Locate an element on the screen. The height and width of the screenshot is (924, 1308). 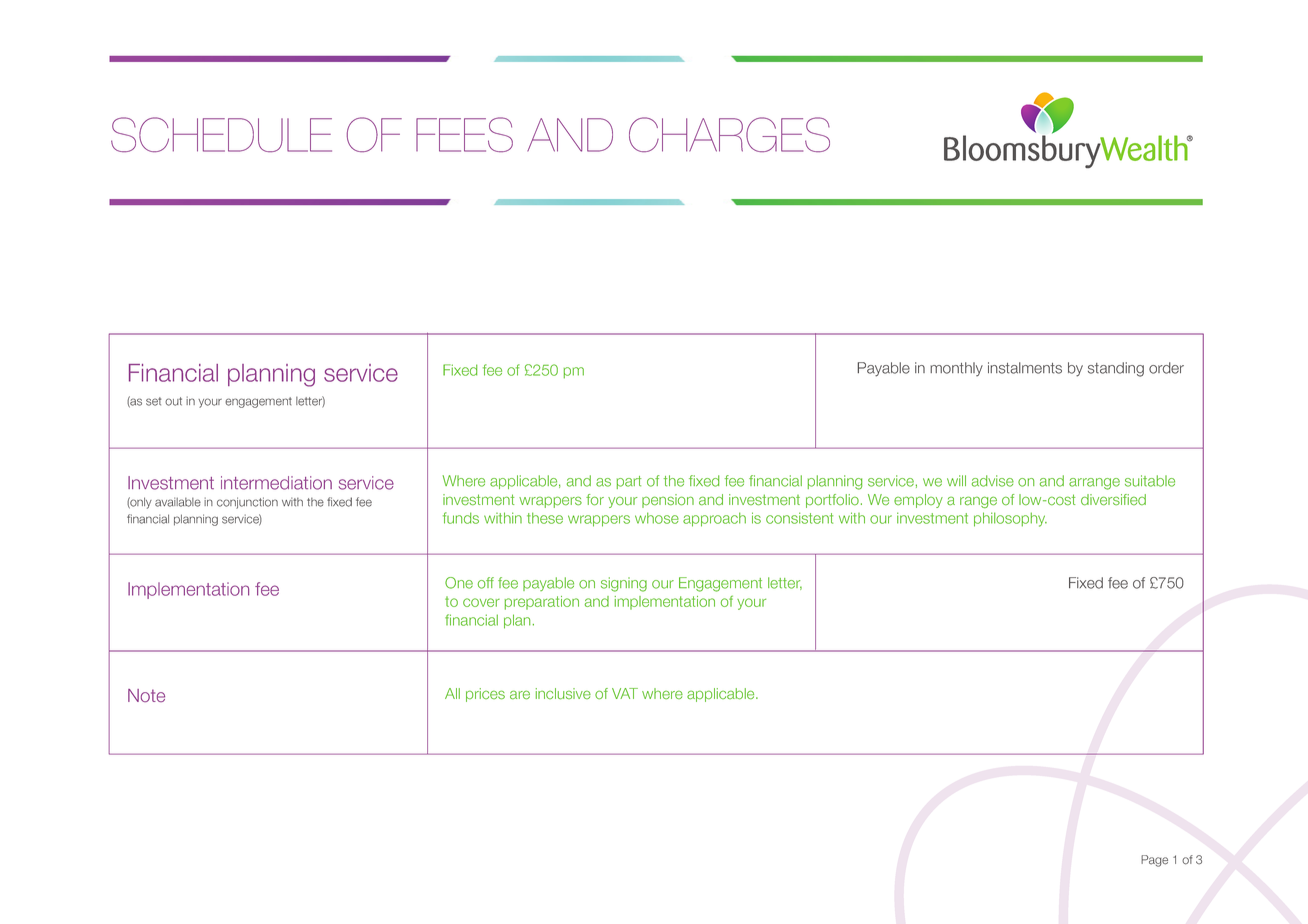
Note is located at coordinates (146, 695).
